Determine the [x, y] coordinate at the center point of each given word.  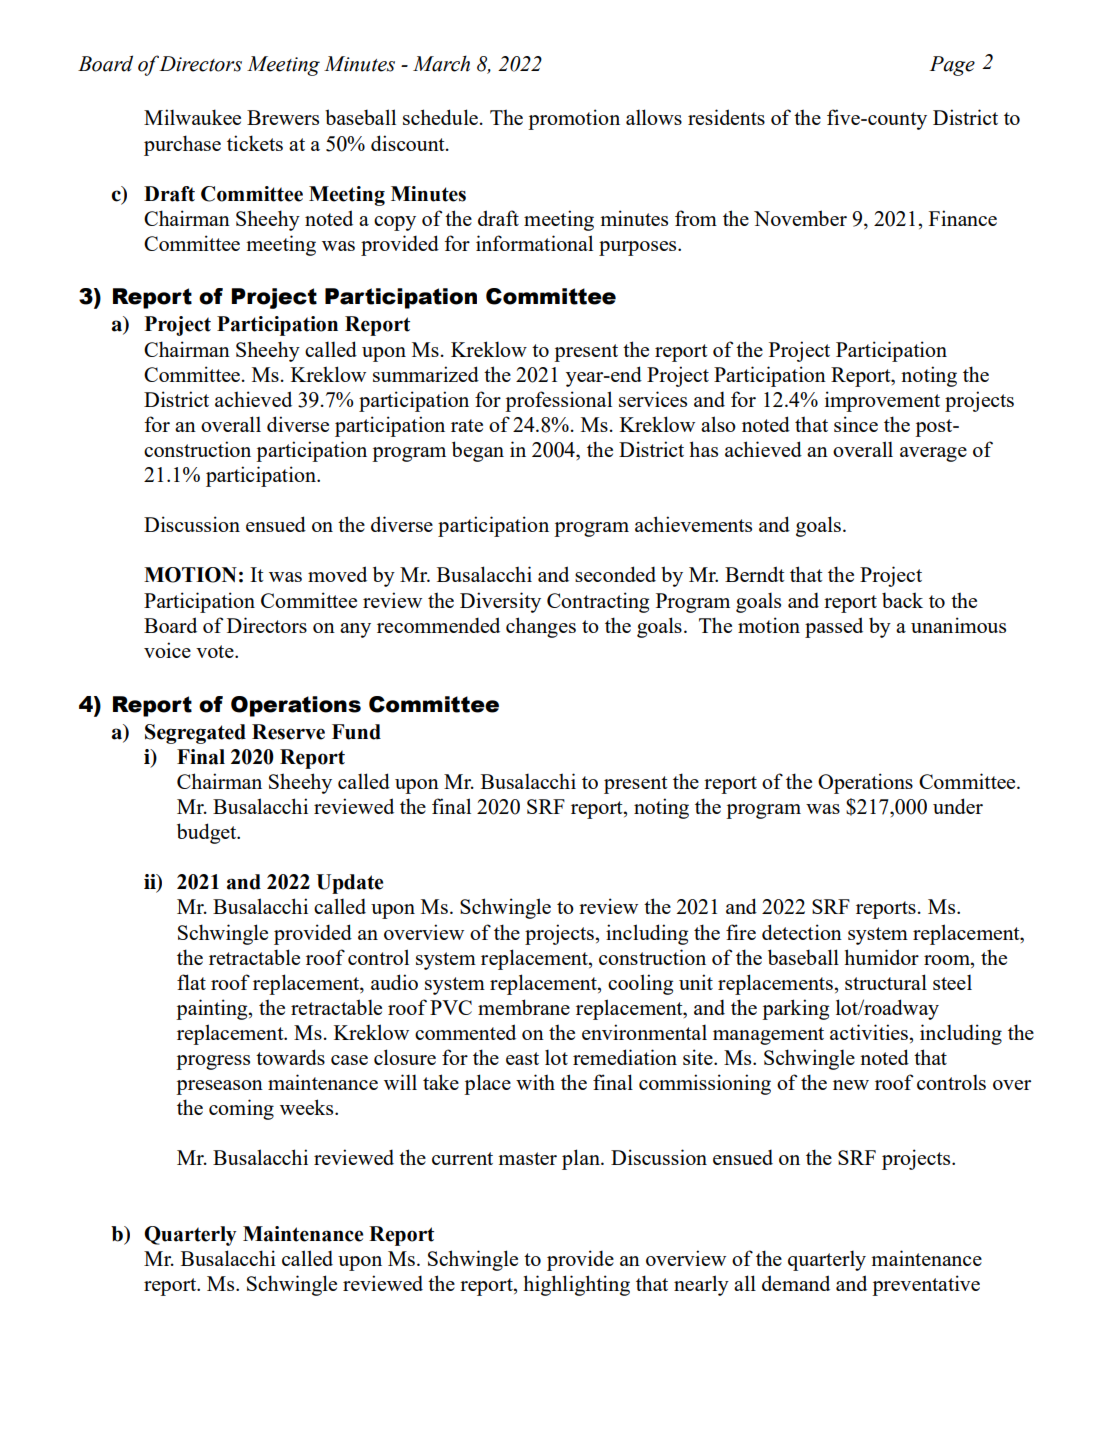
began [478, 451]
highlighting [576, 1285]
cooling [640, 984]
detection [802, 932]
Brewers [283, 117]
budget [208, 833]
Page [952, 66]
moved [337, 574]
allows [654, 117]
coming [241, 1109]
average [933, 454]
